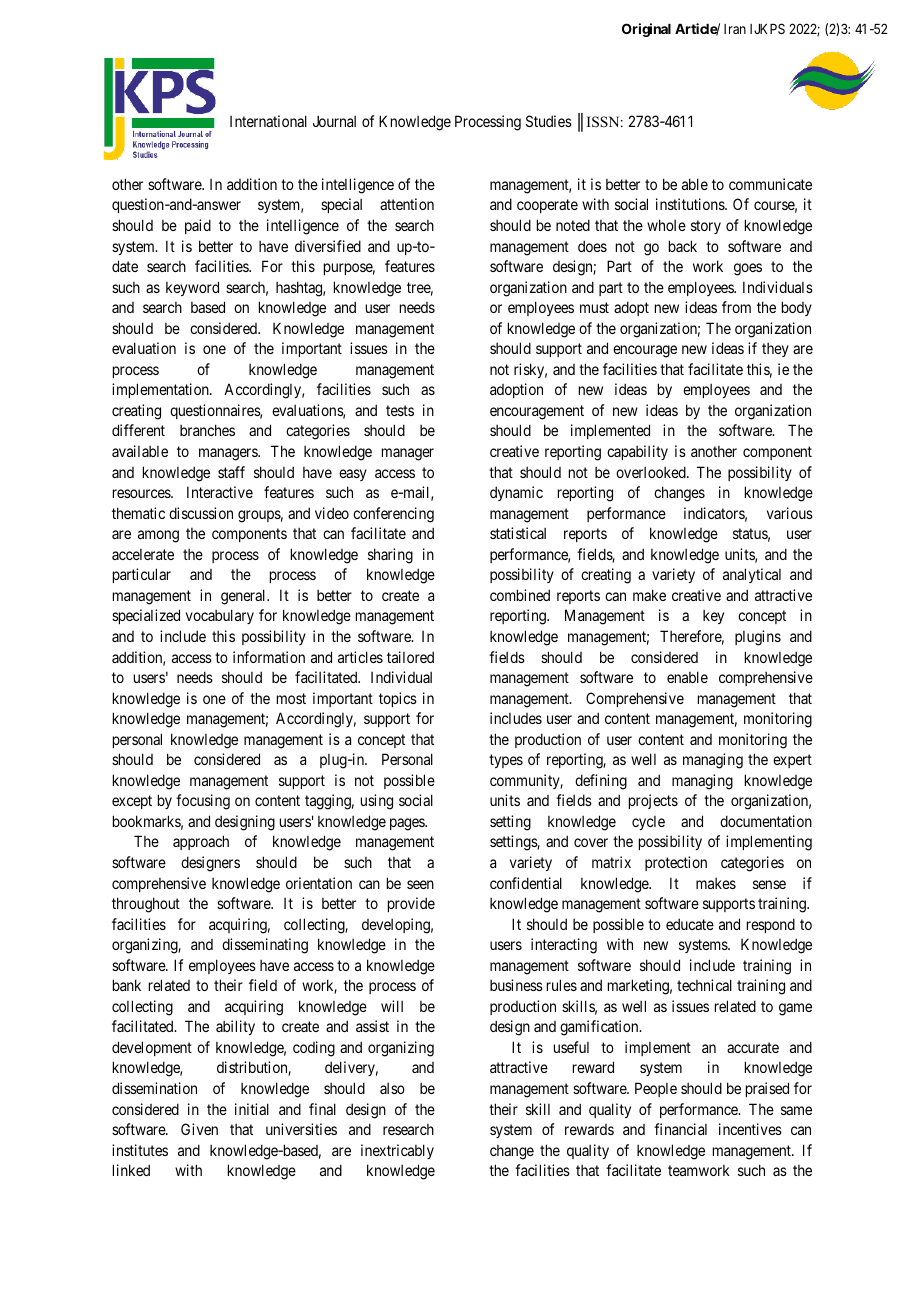 Image resolution: width=924 pixels, height=1308 pixels. I want to click on Studies, so click(549, 121).
